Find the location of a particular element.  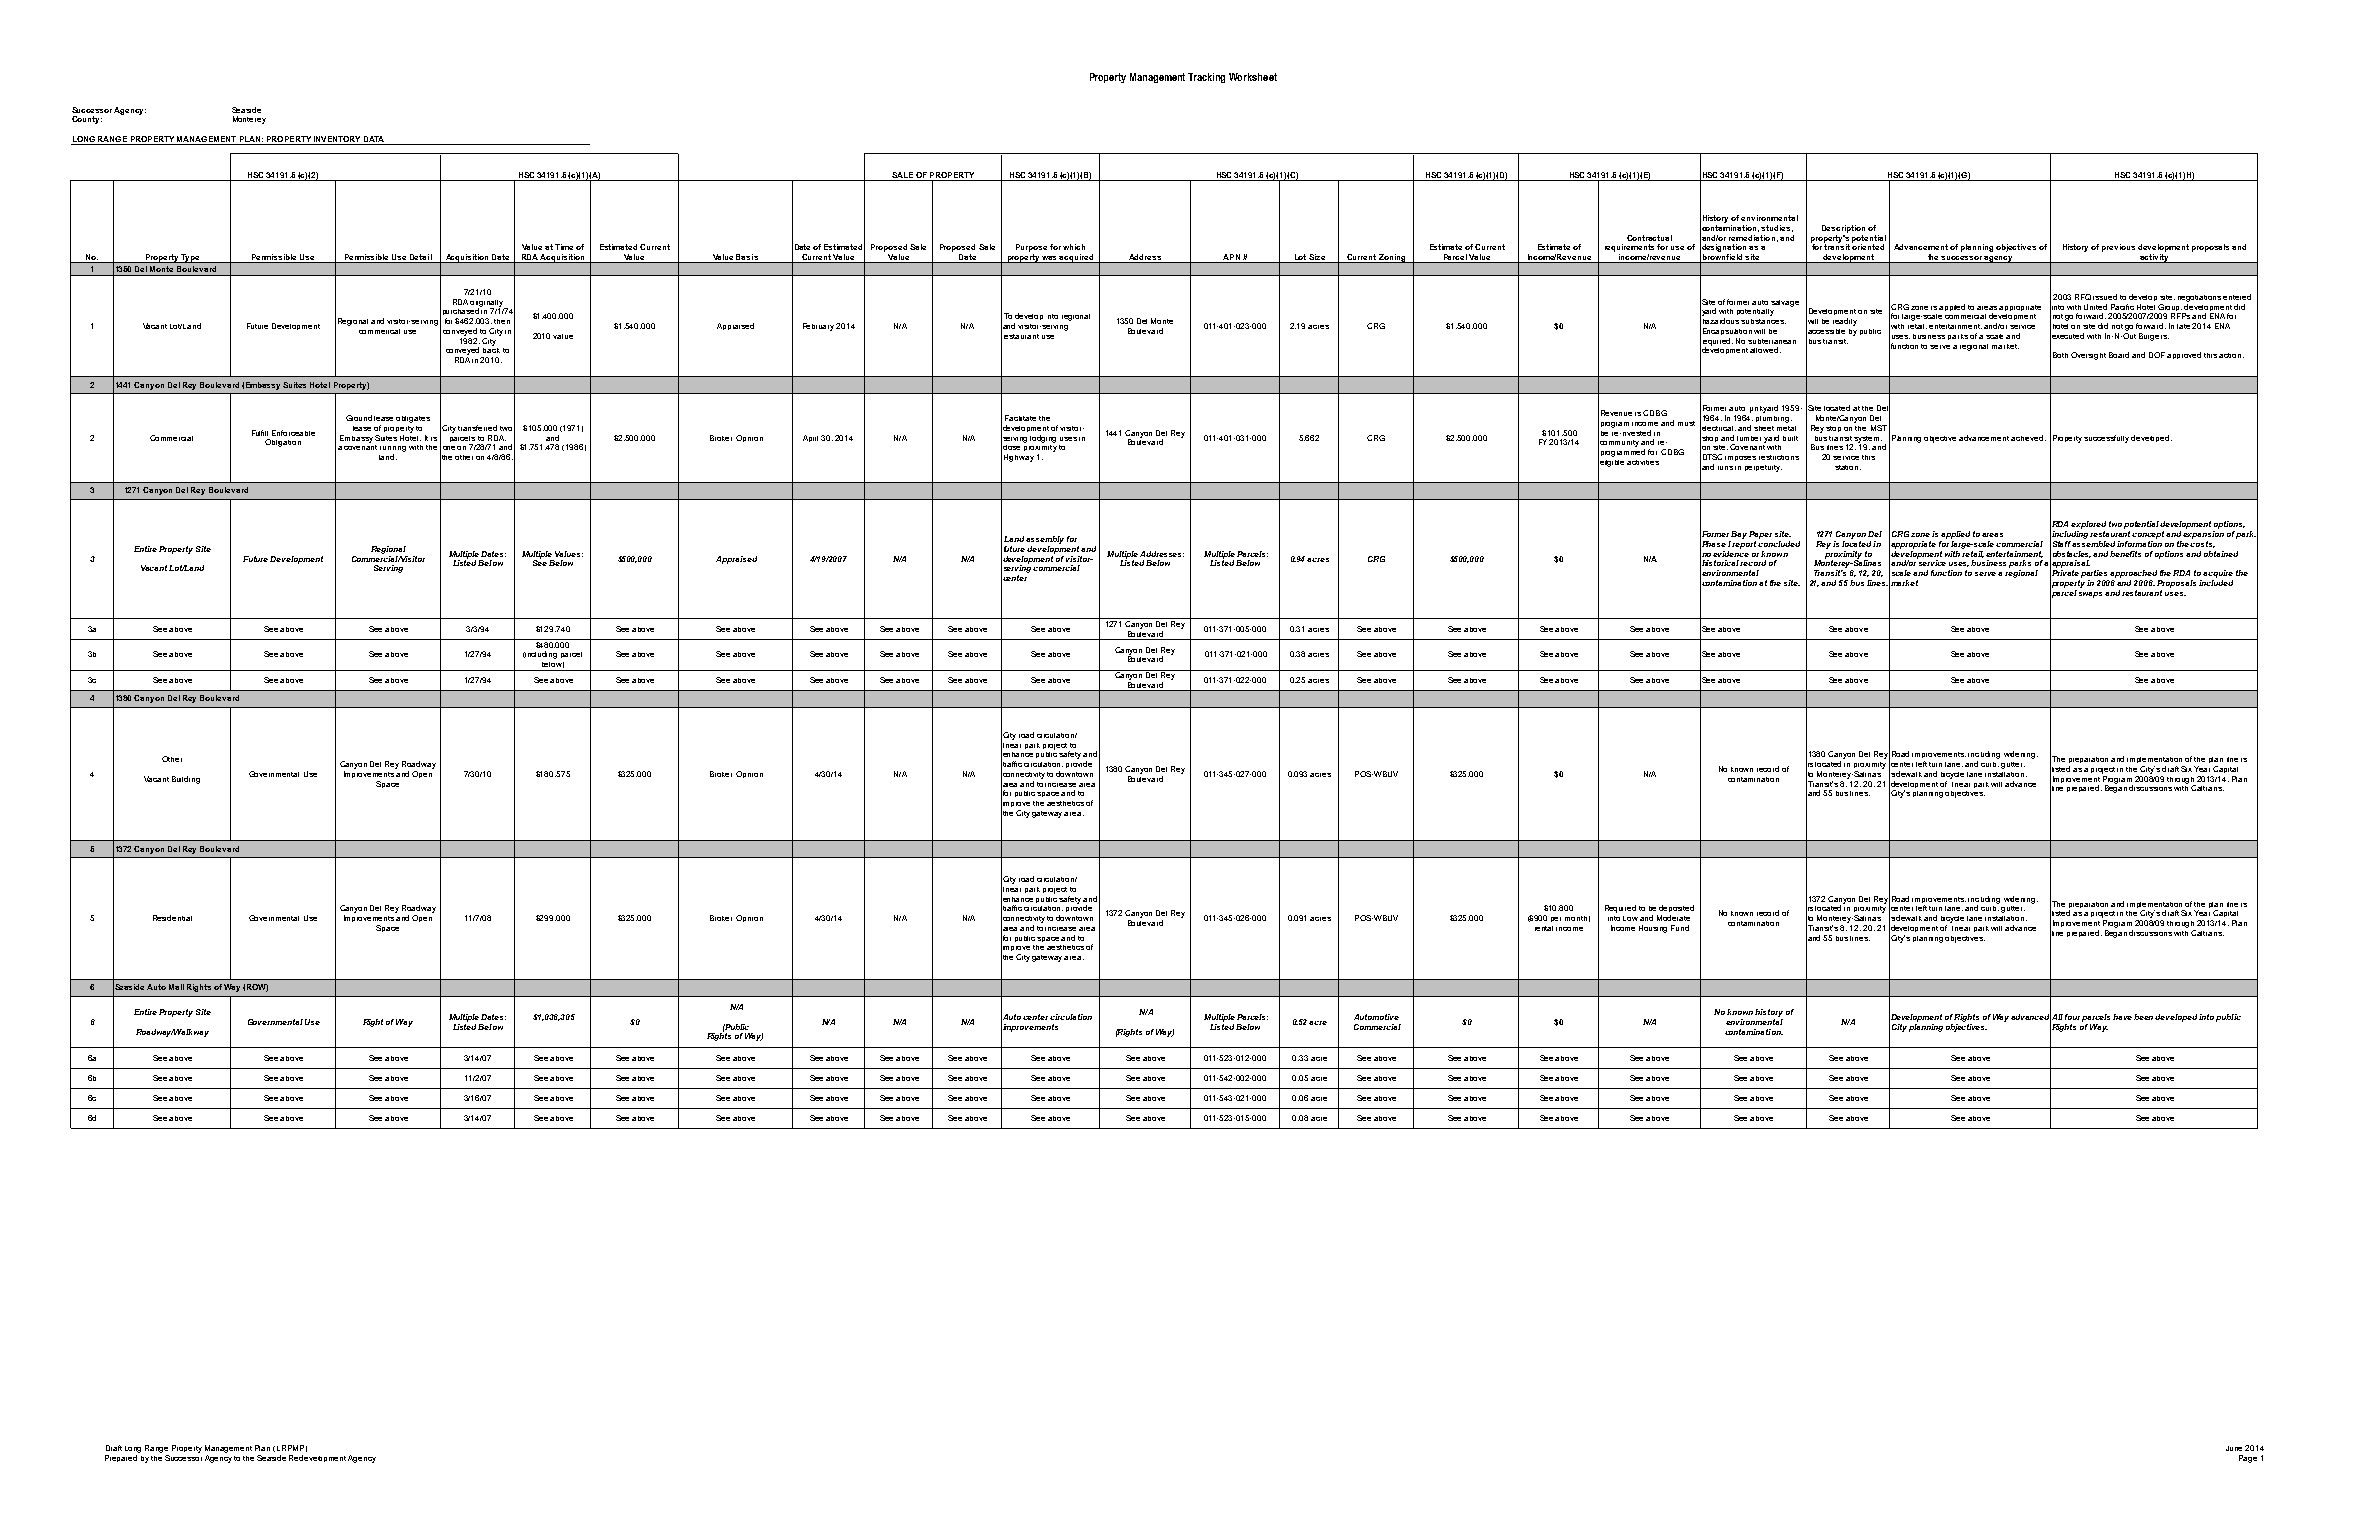

Tracking is located at coordinates (1206, 78).
